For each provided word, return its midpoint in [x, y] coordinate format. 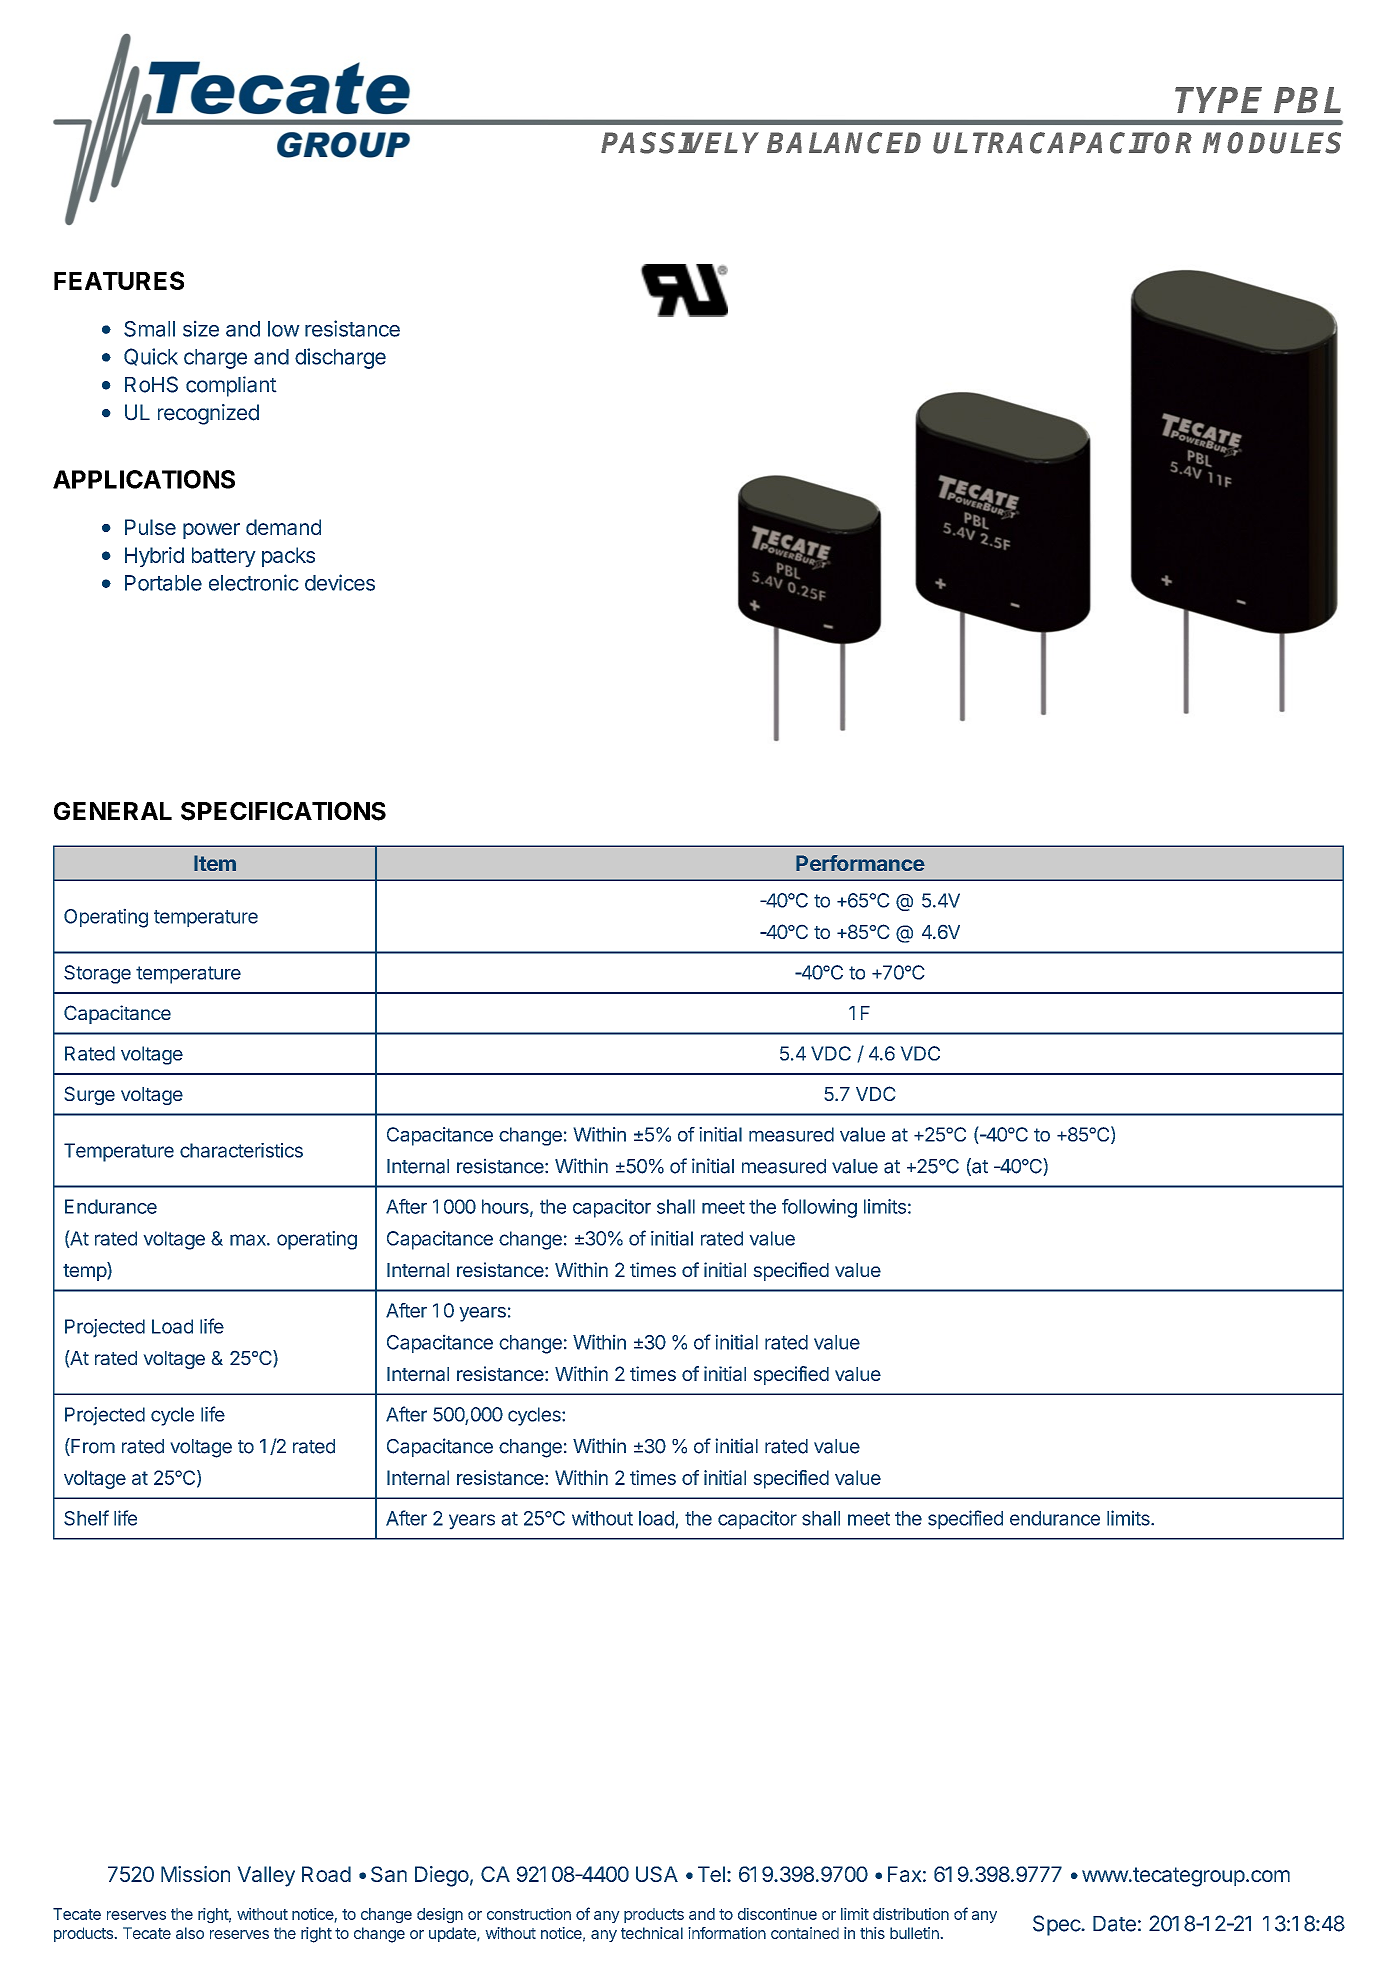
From [92, 1447]
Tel [711, 1874]
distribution [911, 1914]
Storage [97, 974]
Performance [860, 863]
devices [340, 582]
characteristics [241, 1150]
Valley [266, 1876]
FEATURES [119, 280]
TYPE [1218, 100]
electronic [254, 582]
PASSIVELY [680, 143]
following [819, 1208]
